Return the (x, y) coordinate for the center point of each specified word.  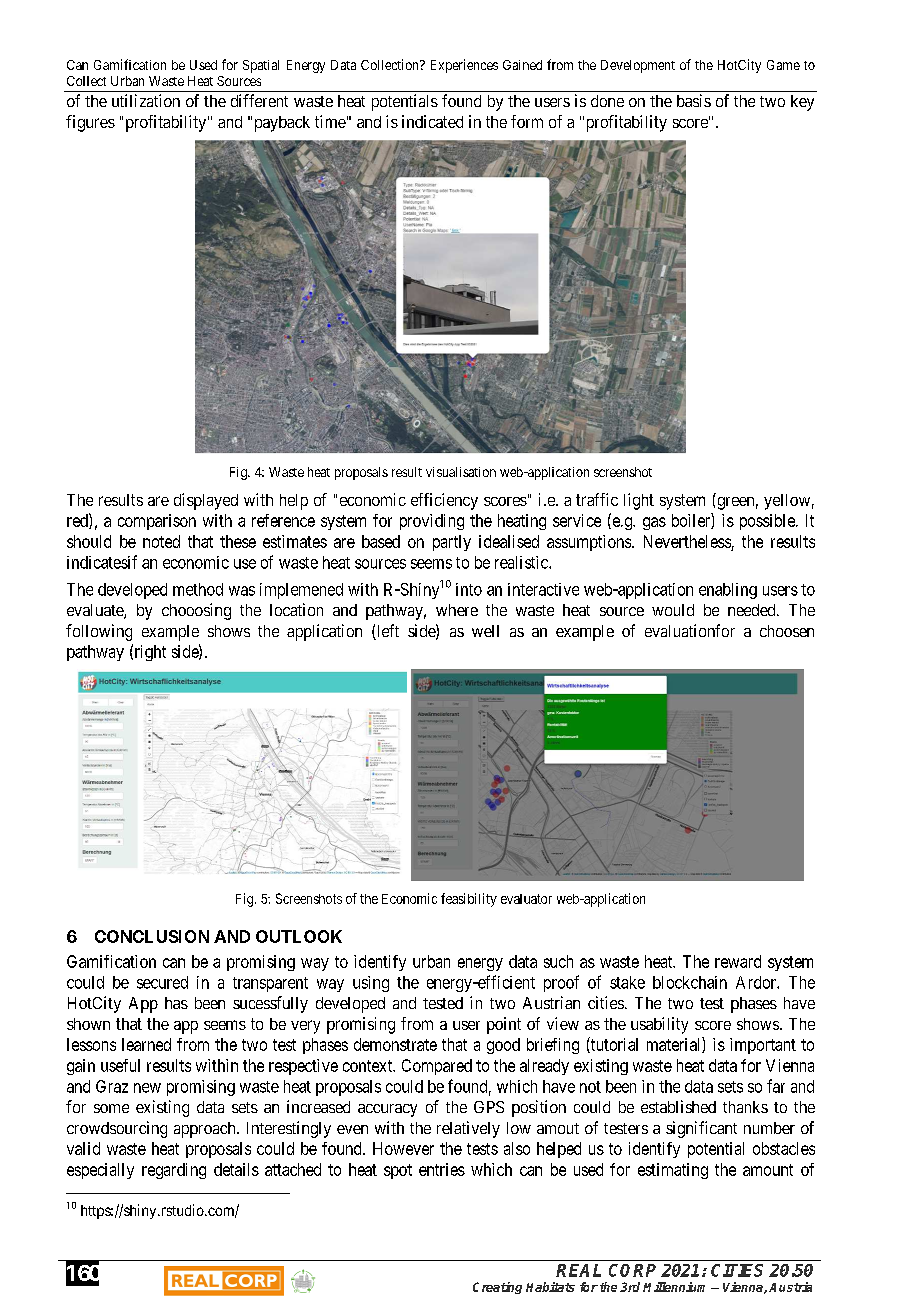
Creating (497, 1288)
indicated (432, 121)
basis (694, 100)
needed (753, 610)
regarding (174, 1171)
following (99, 632)
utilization (146, 100)
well (485, 631)
